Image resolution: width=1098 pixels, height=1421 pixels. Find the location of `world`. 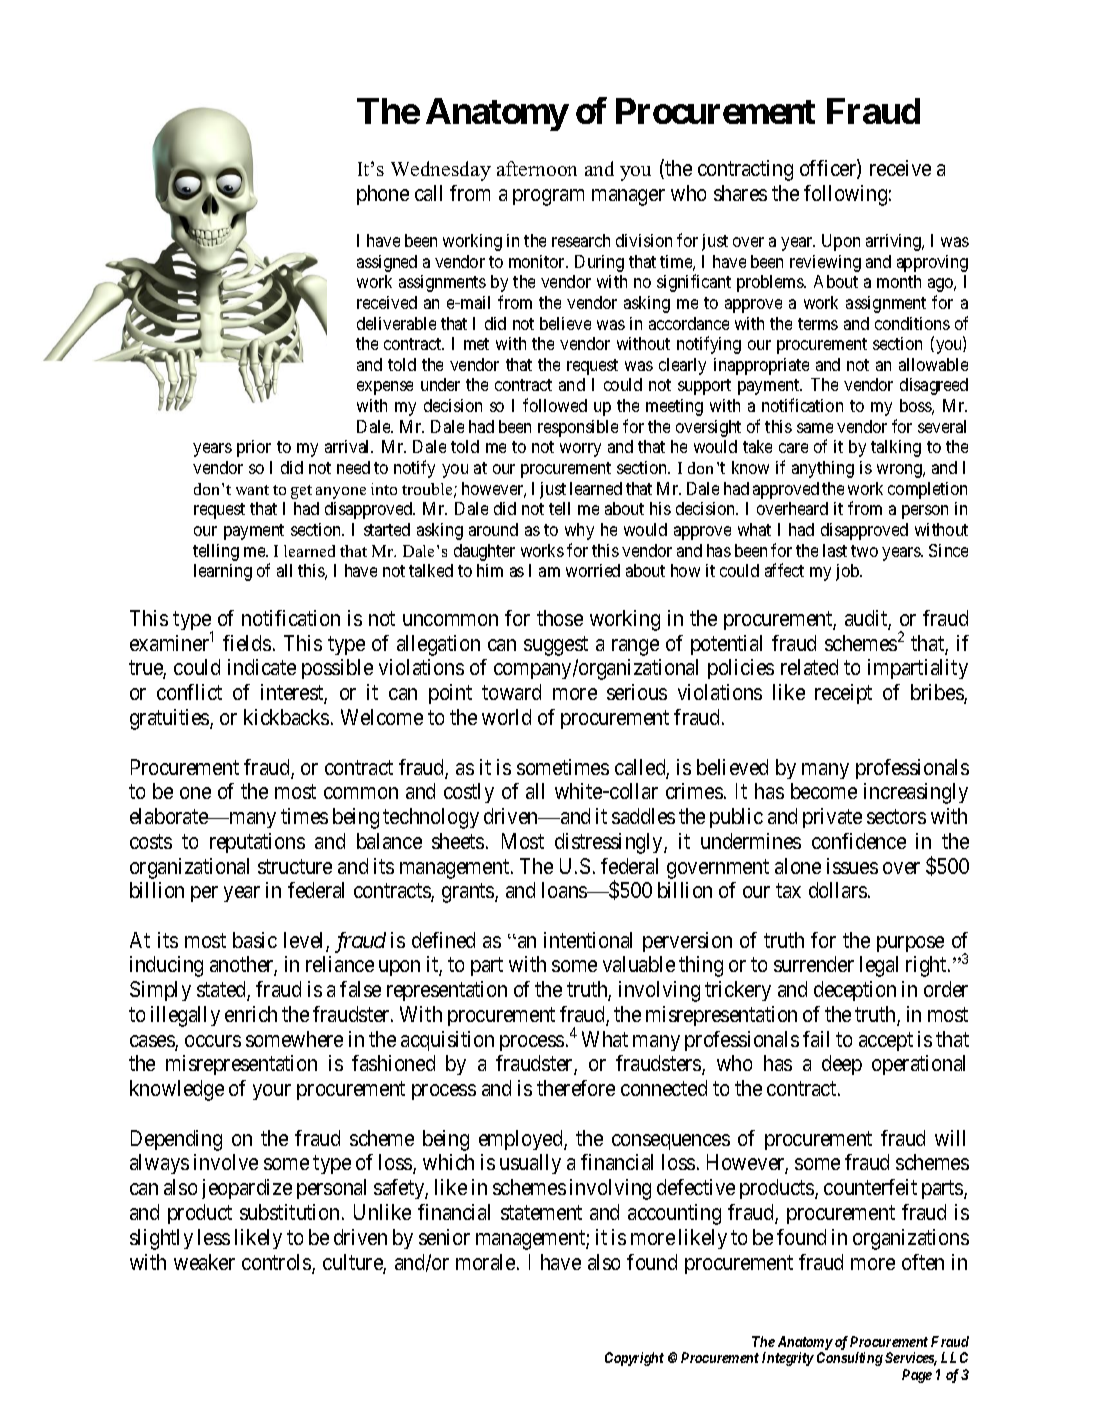

world is located at coordinates (506, 717).
